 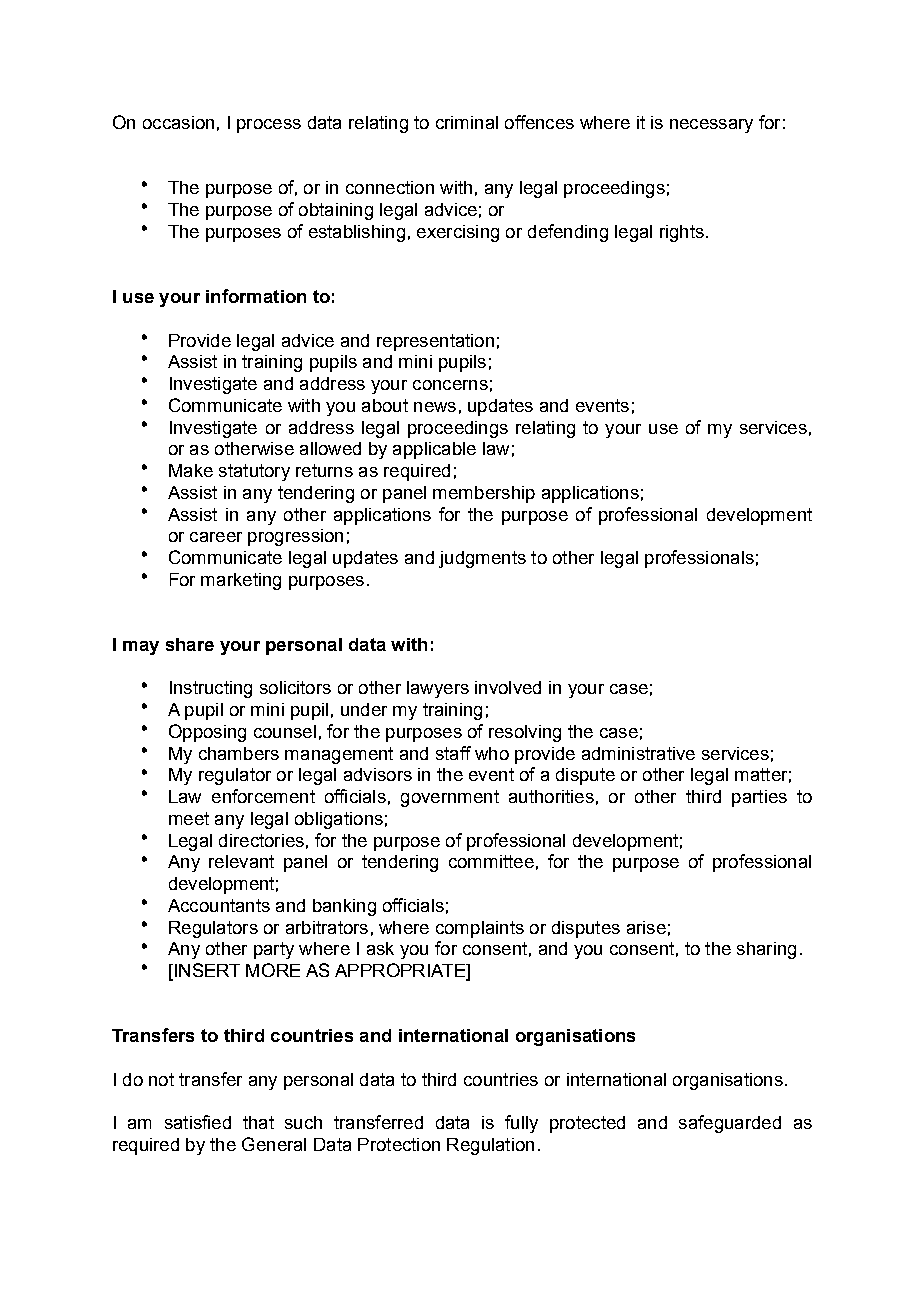 What do you see at coordinates (191, 470) in the document?
I see `Make` at bounding box center [191, 470].
